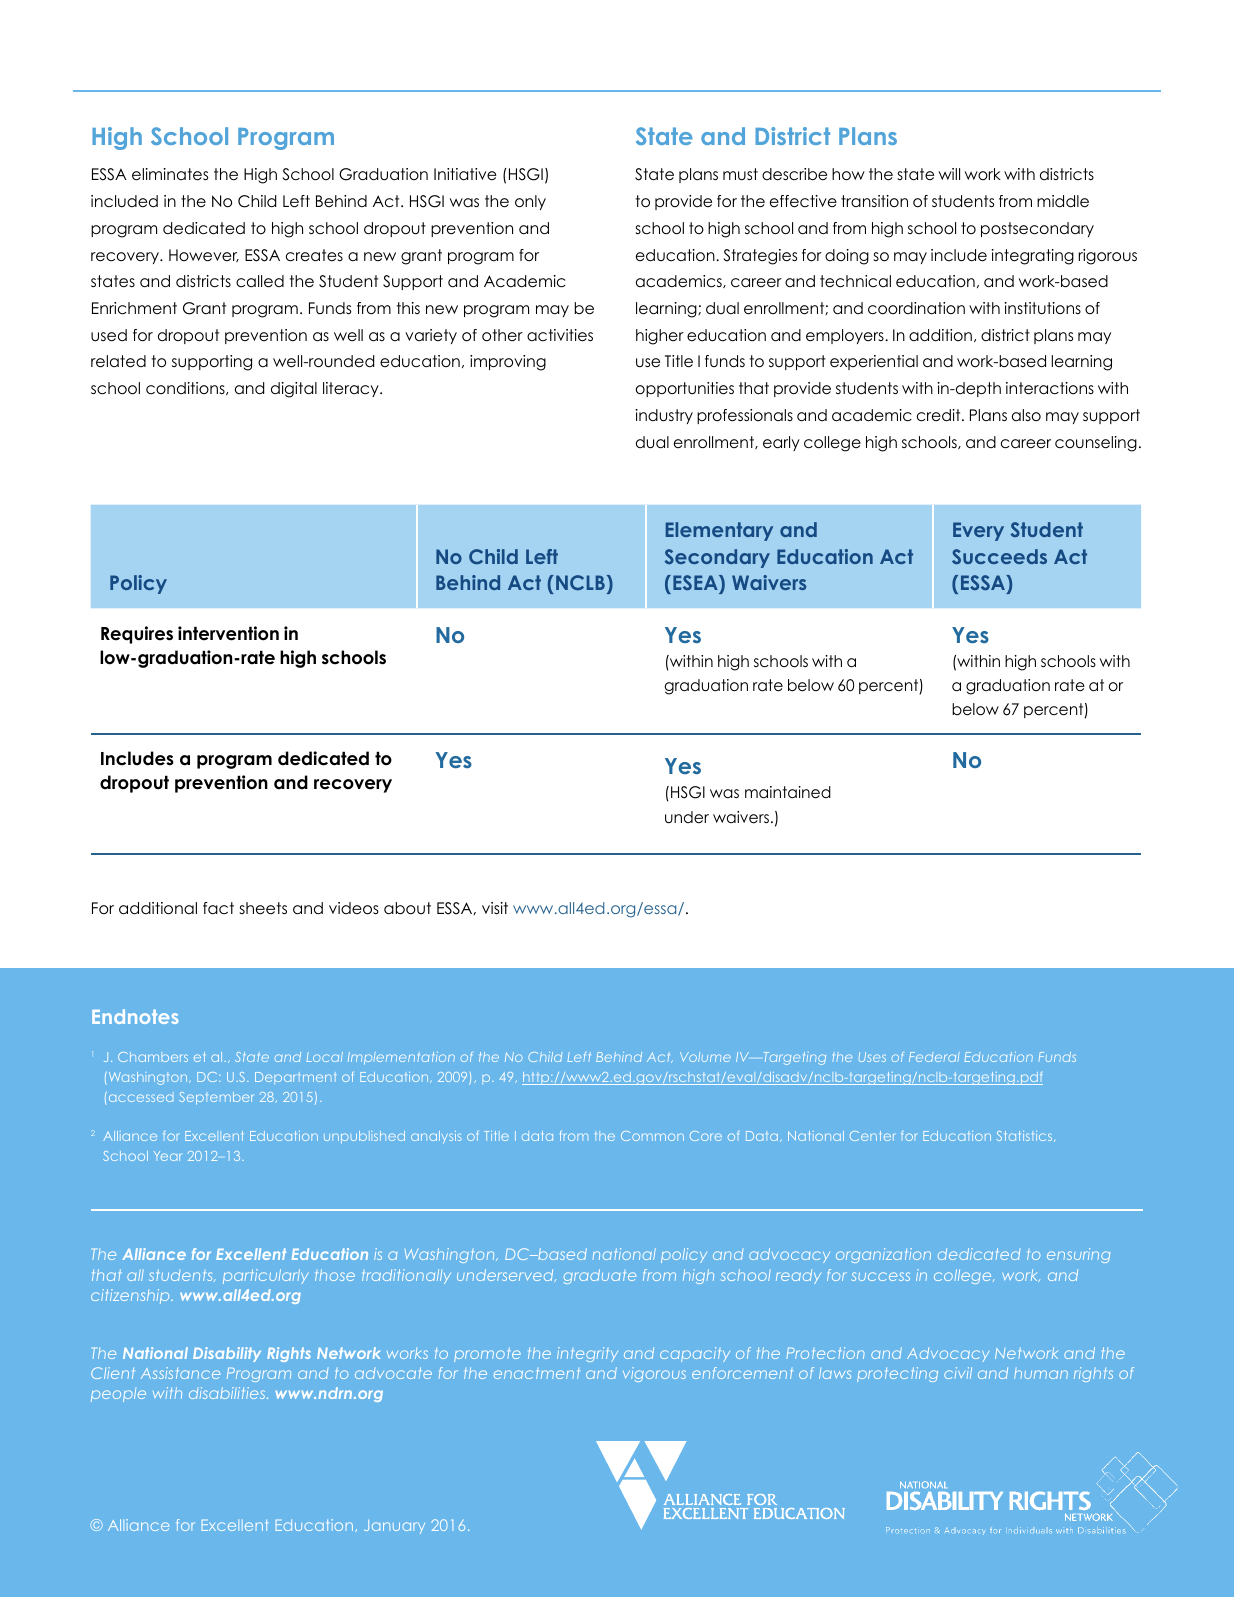 The height and width of the document is (1597, 1234). I want to click on Year, so click(167, 1156).
